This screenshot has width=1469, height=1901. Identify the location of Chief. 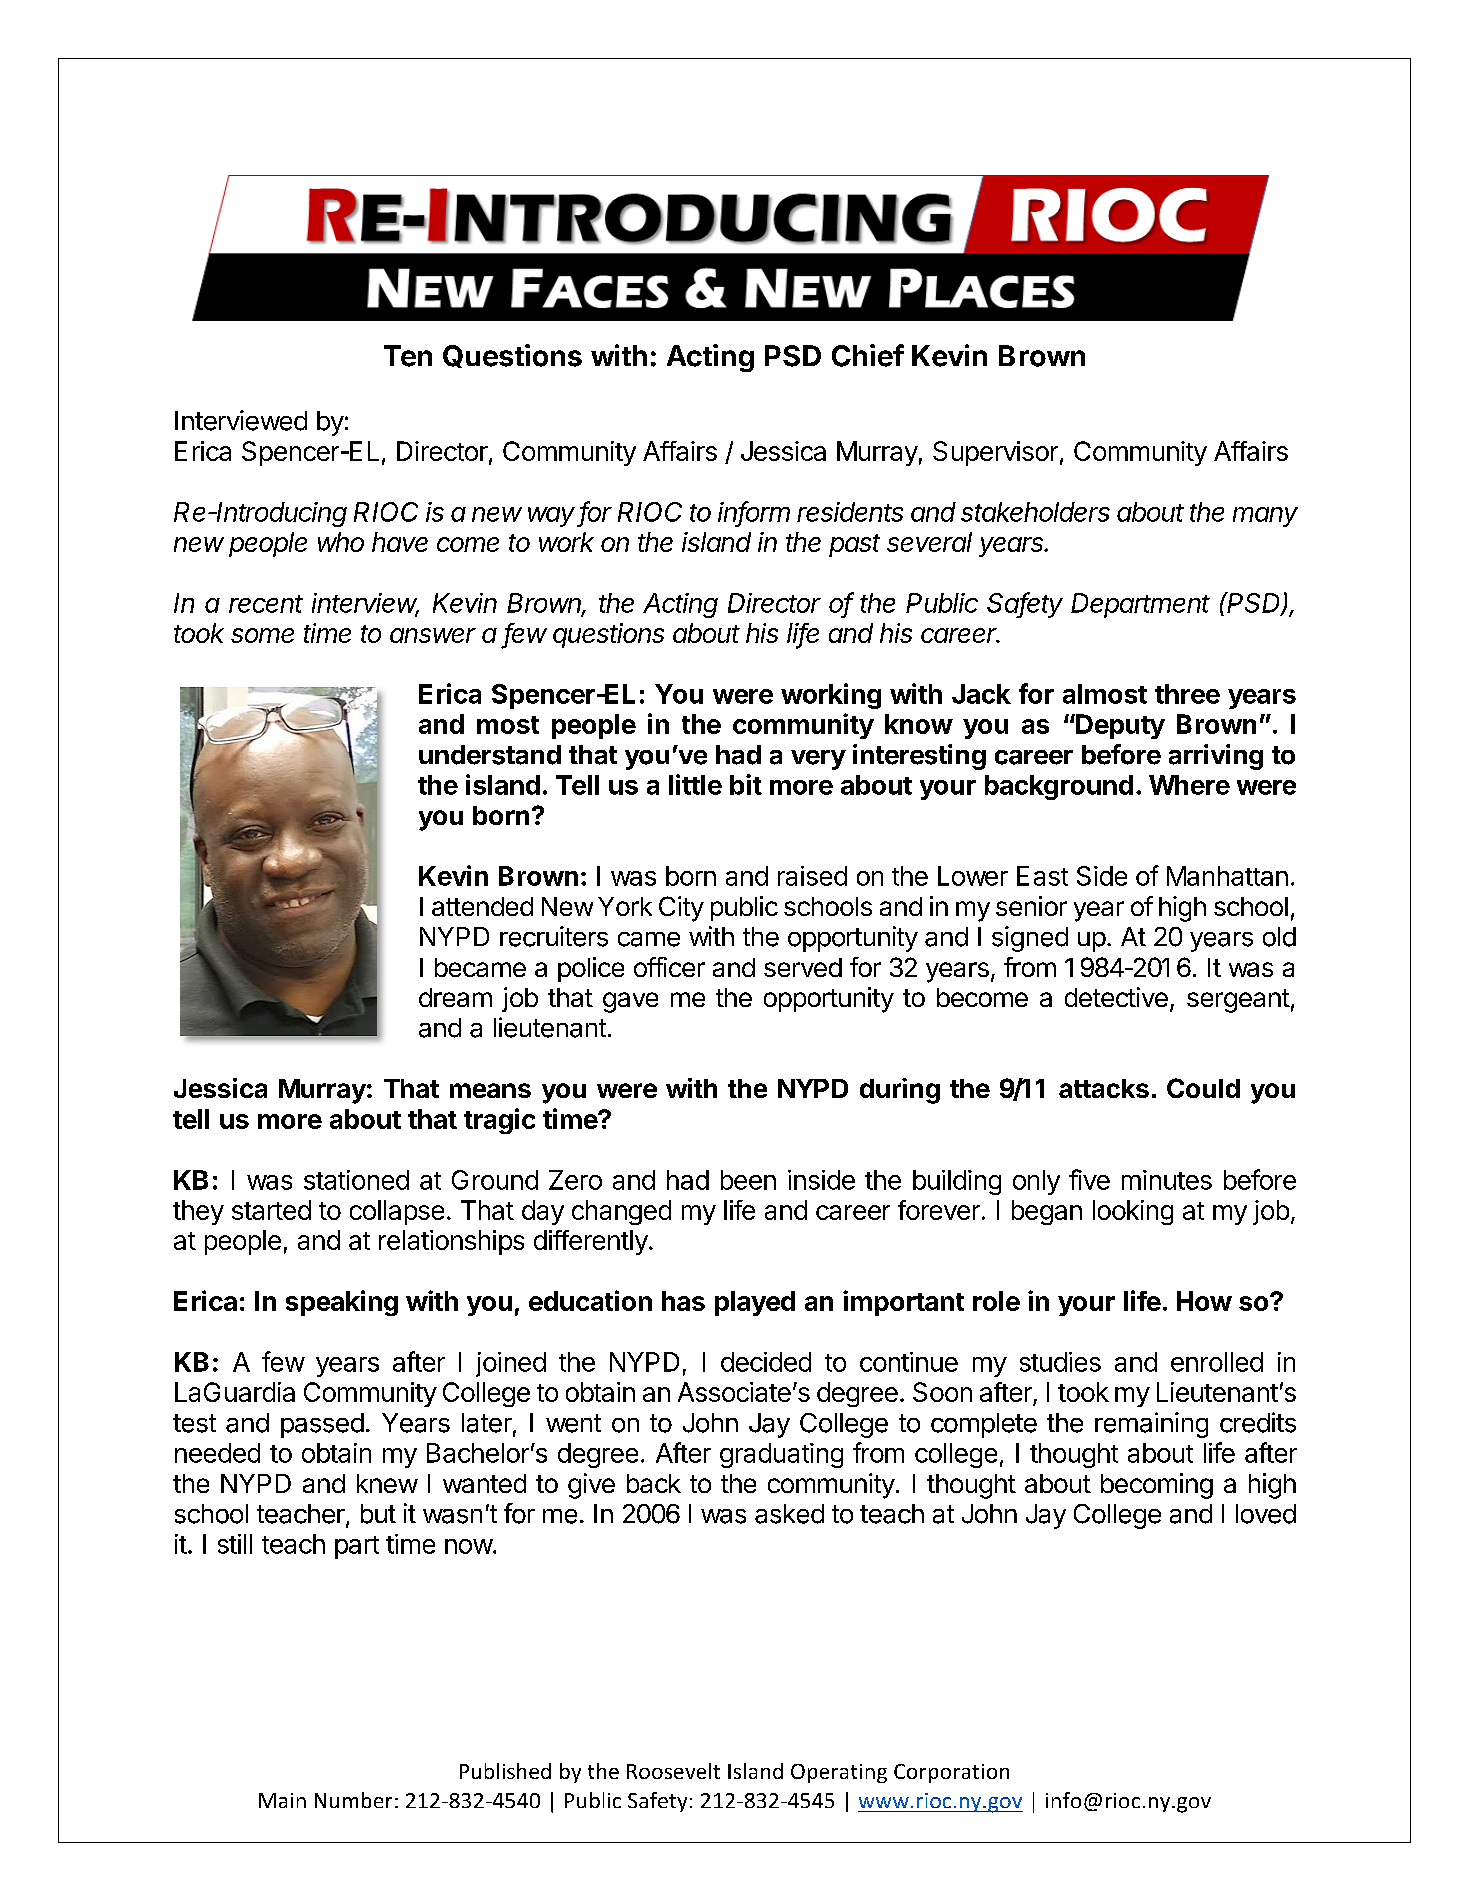
(868, 355).
